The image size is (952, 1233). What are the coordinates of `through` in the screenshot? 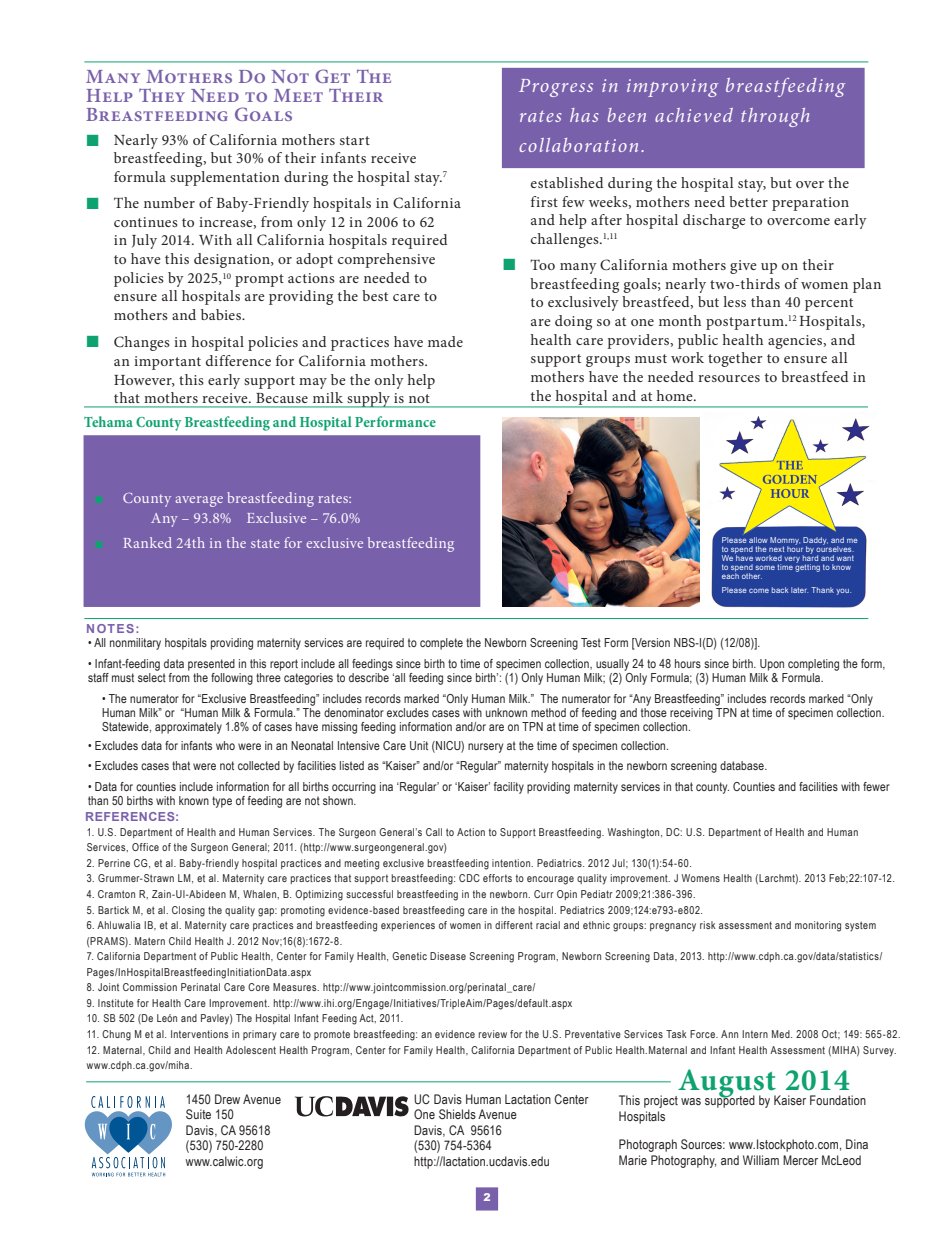 It's located at (775, 117).
